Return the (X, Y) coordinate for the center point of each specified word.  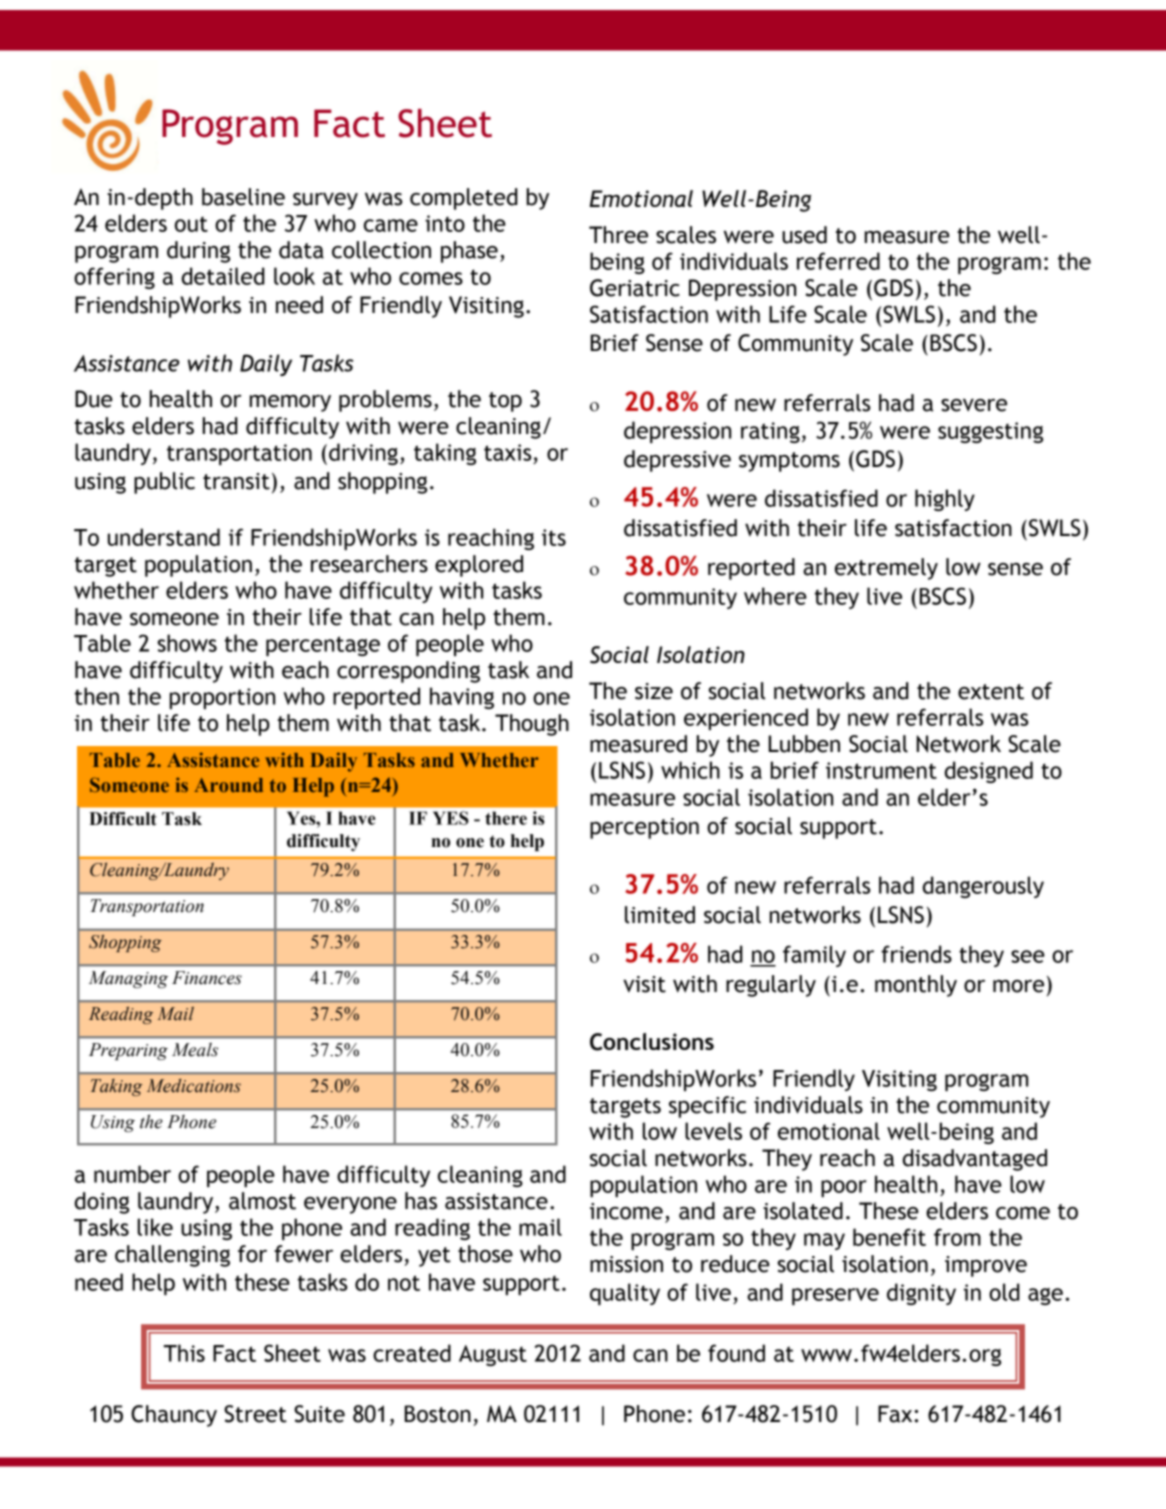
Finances (207, 978)
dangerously (983, 887)
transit (236, 481)
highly (945, 500)
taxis (507, 452)
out (191, 224)
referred (838, 261)
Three (618, 235)
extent (991, 692)
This (184, 1353)
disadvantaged (975, 1160)
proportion (222, 698)
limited (660, 915)
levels (713, 1131)
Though (532, 725)
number (132, 1174)
